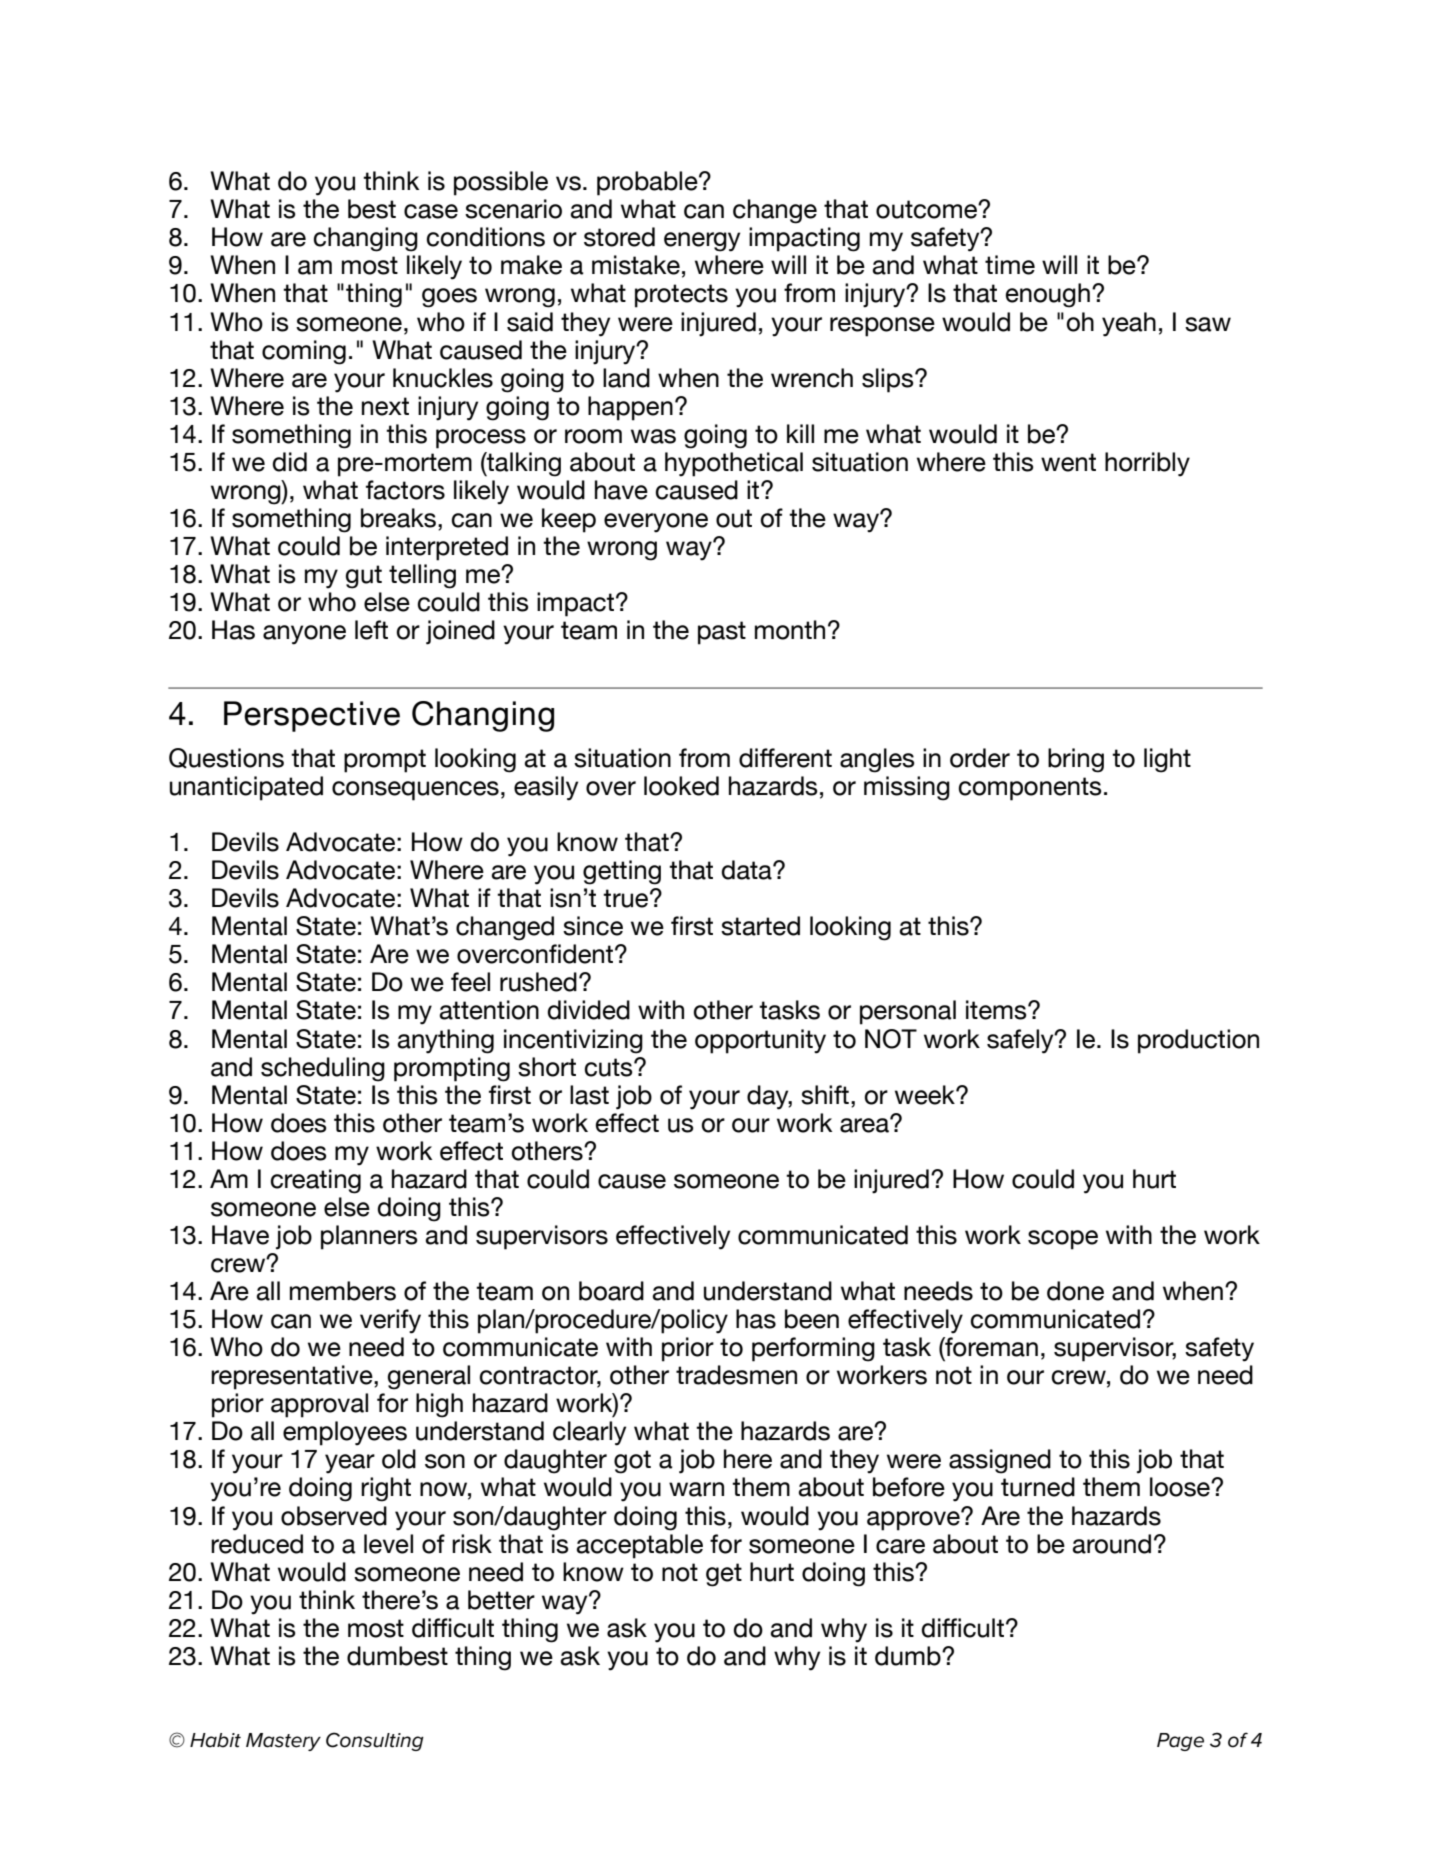 This screenshot has width=1431, height=1852. Describe the element at coordinates (315, 1181) in the screenshot. I see `creating` at that location.
